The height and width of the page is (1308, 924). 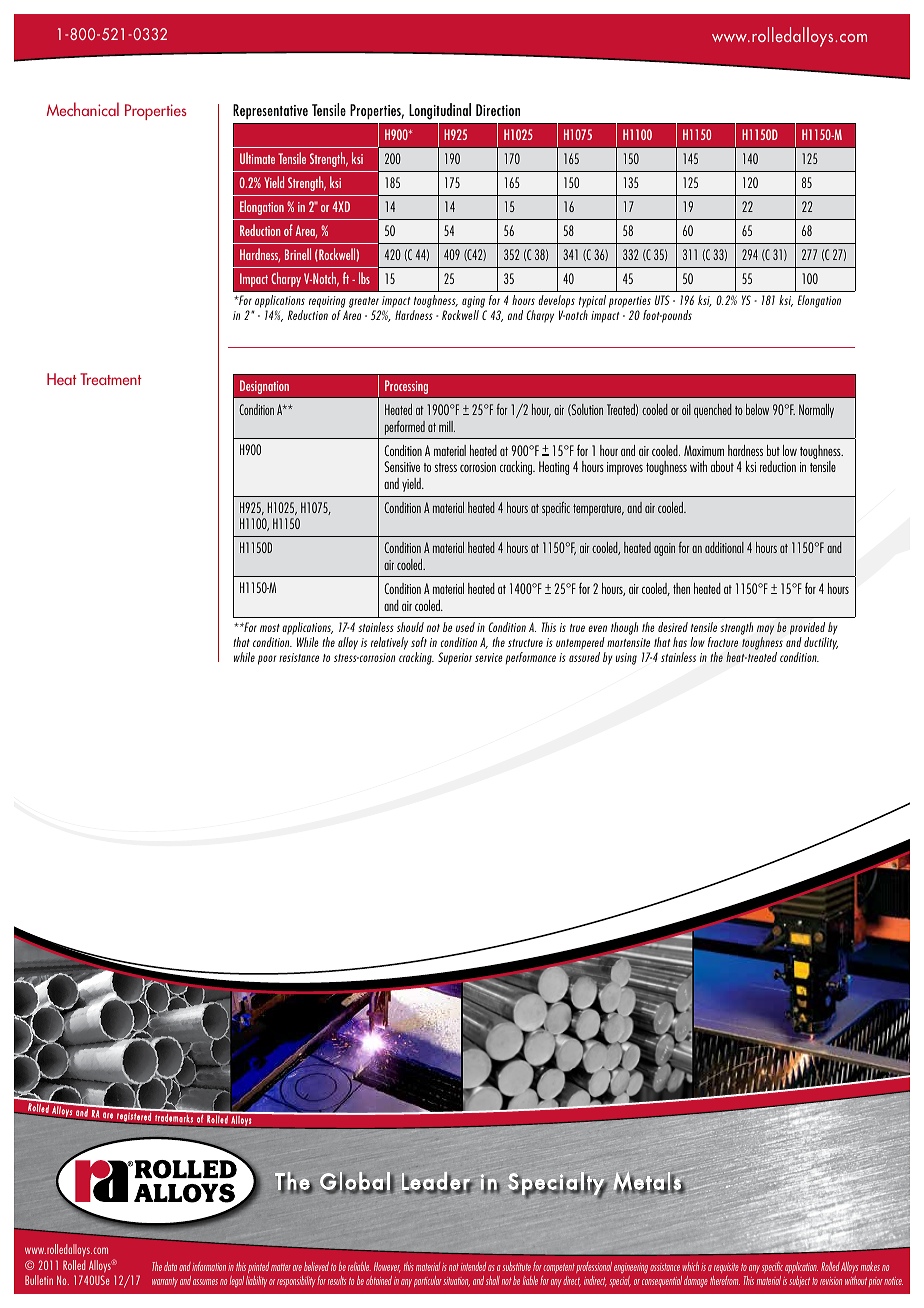 What do you see at coordinates (267, 660) in the page?
I see `poor` at bounding box center [267, 660].
